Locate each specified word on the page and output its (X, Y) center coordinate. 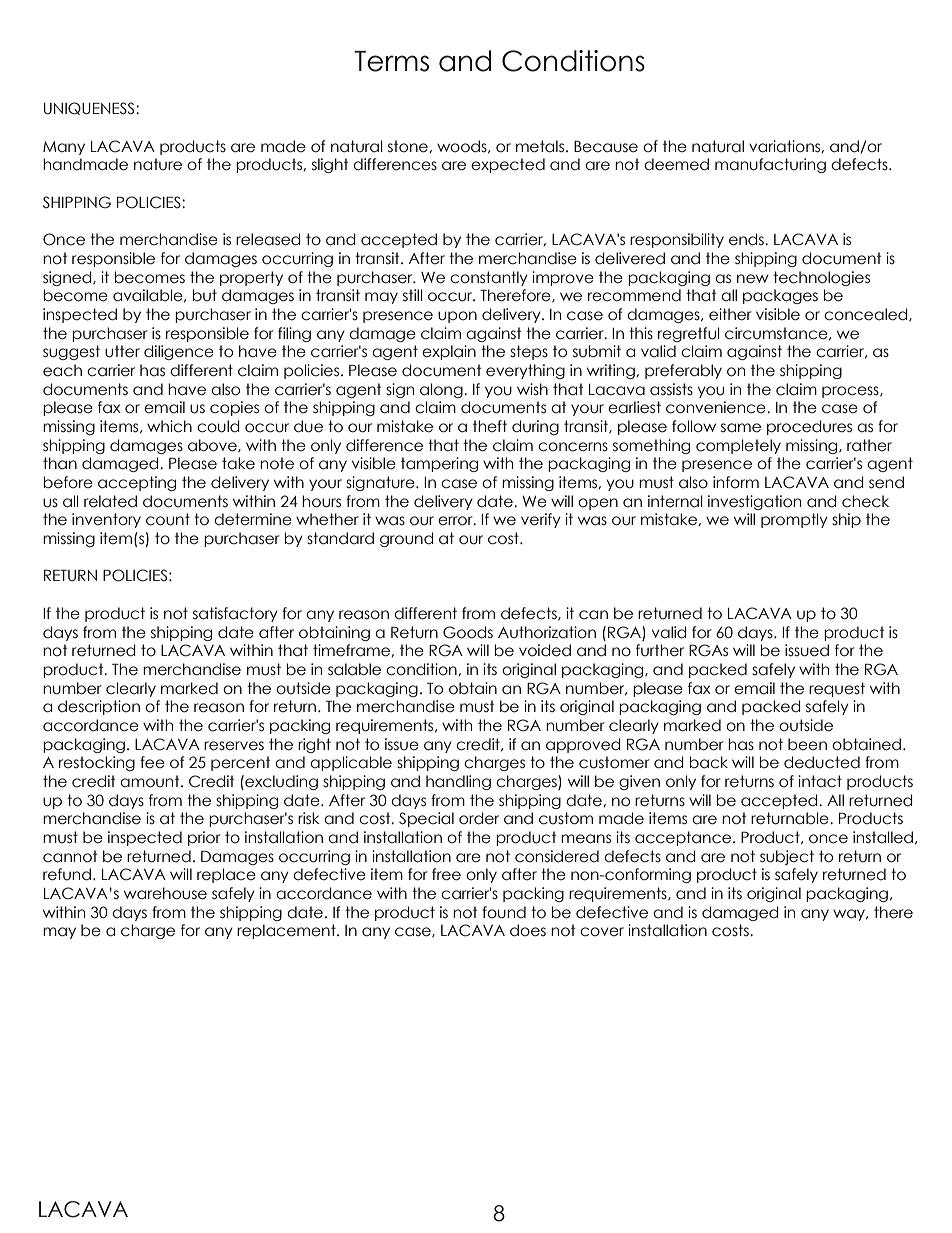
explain (449, 352)
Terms (391, 61)
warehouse (165, 893)
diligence (179, 352)
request (837, 689)
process (851, 392)
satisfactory (235, 614)
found (504, 912)
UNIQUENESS (90, 108)
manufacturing (770, 165)
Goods (468, 632)
